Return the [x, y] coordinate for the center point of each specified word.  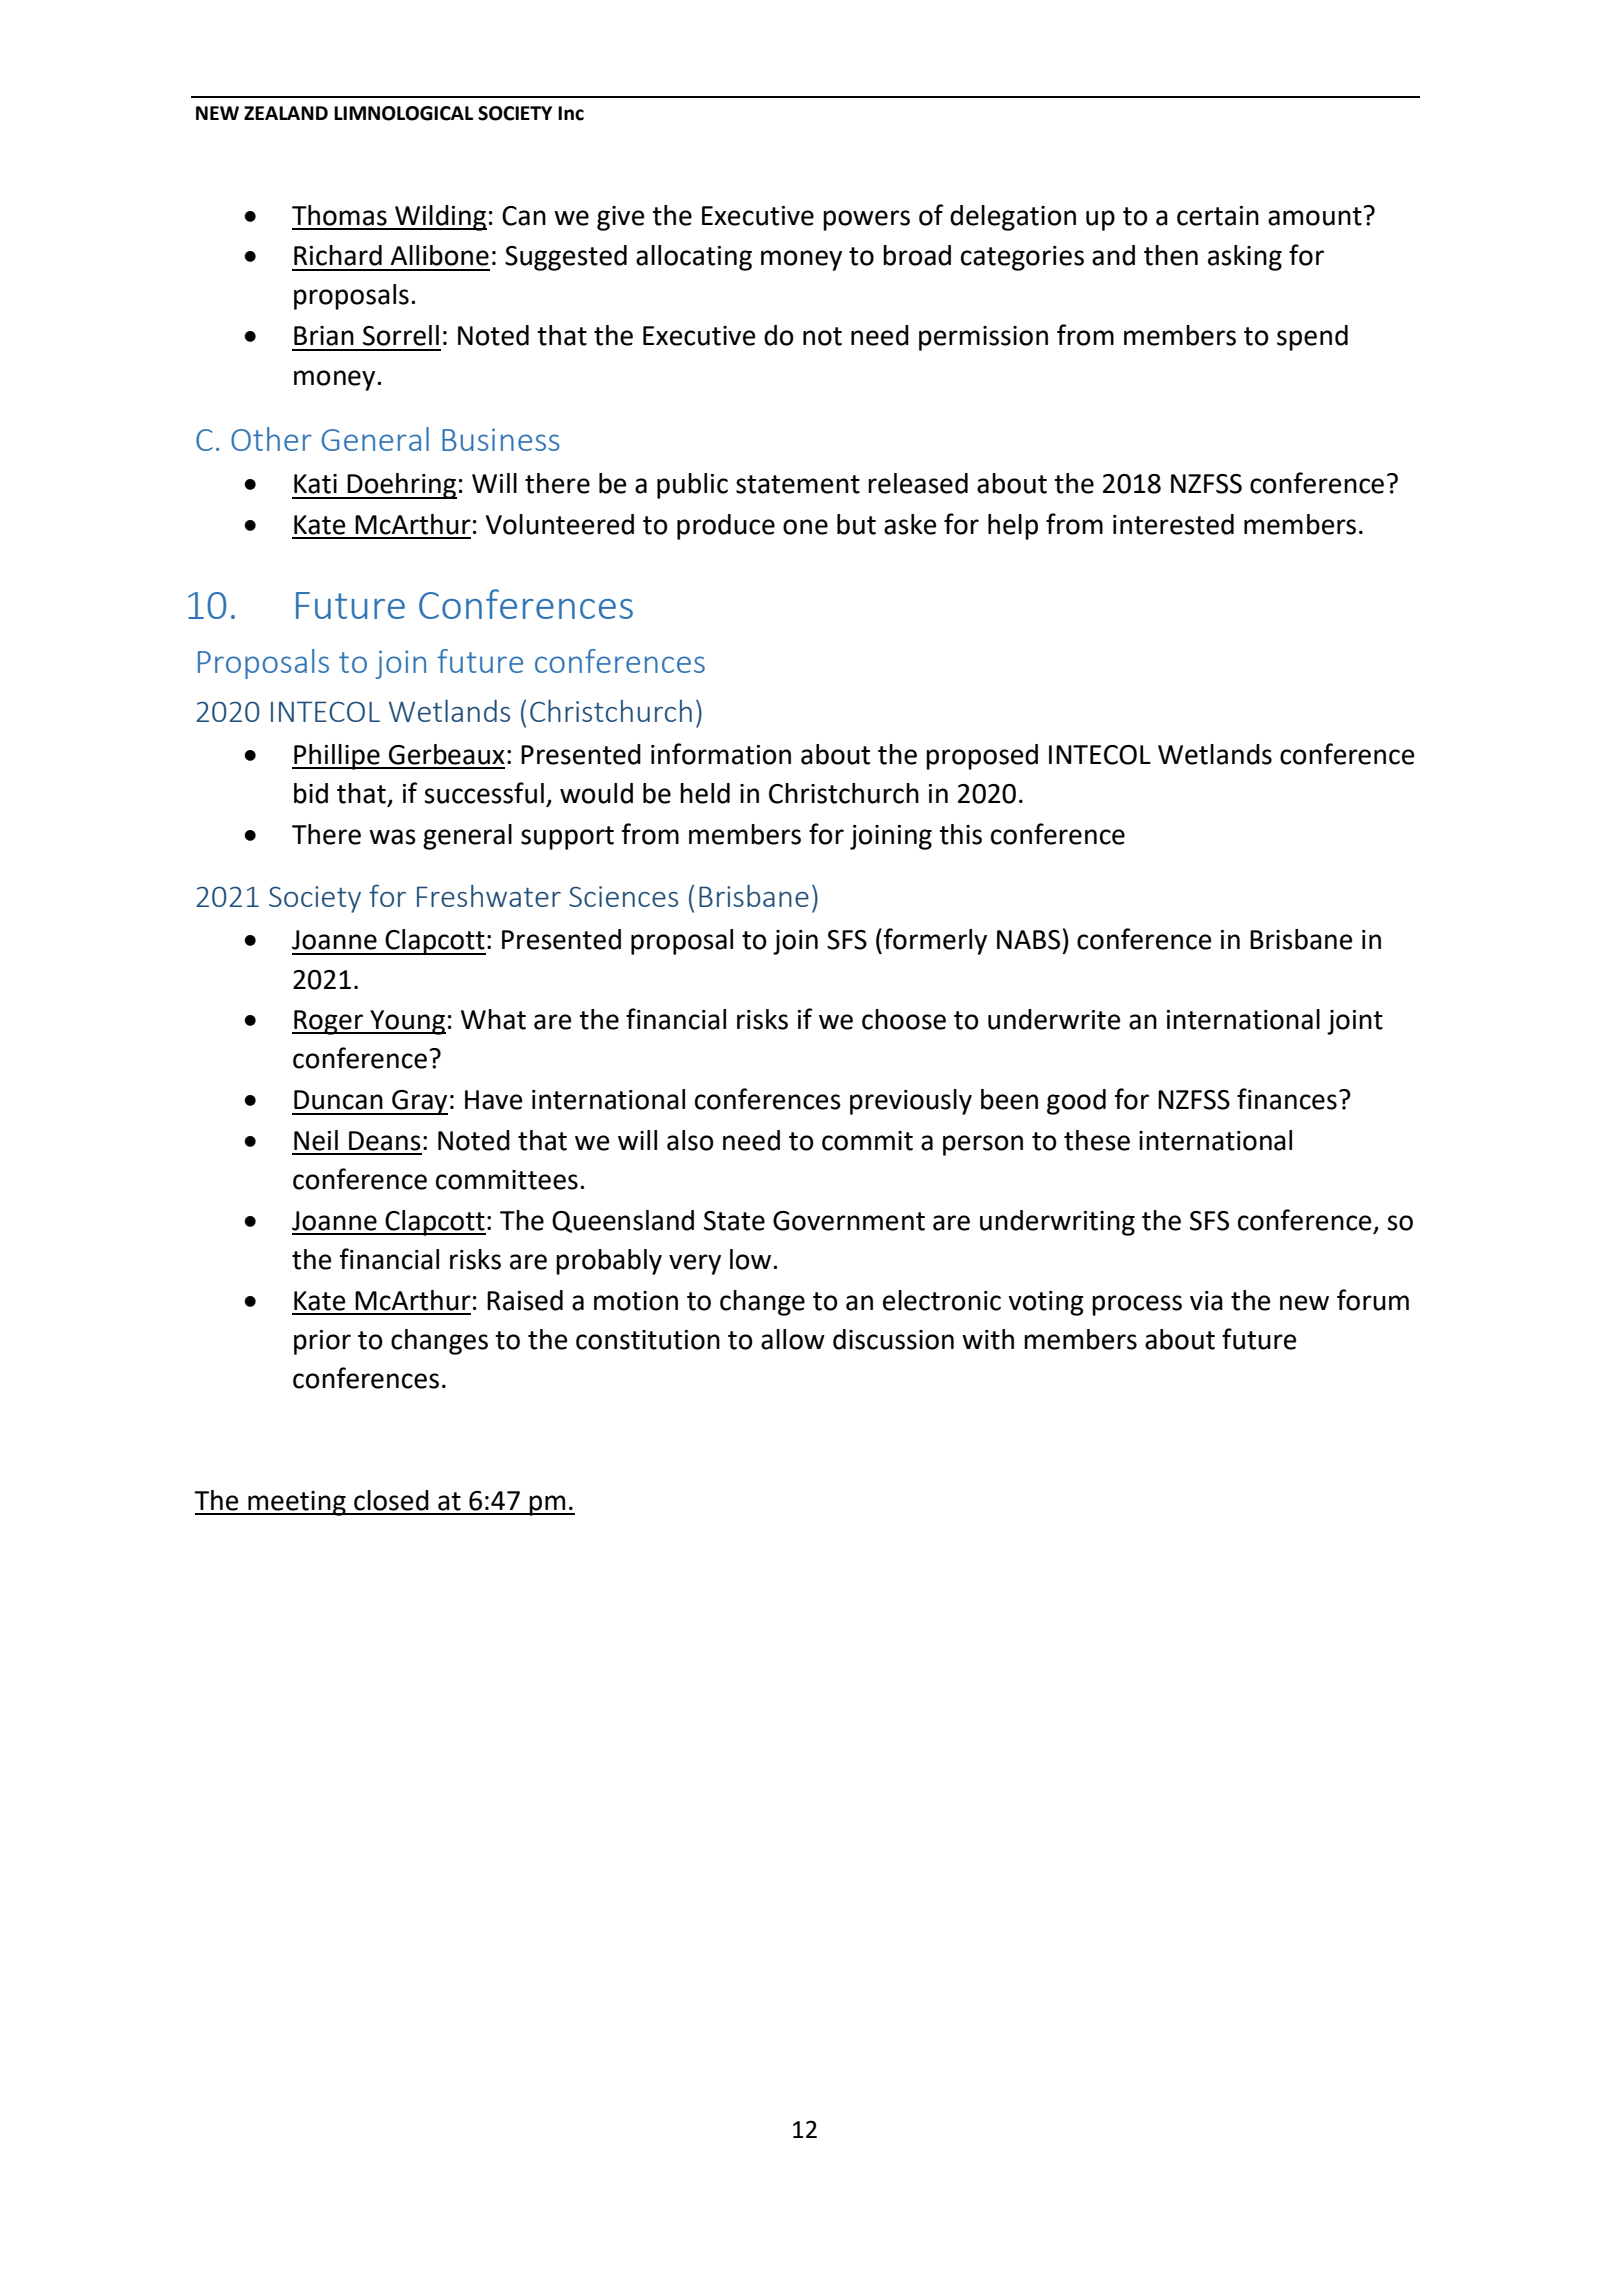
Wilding [440, 218]
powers [866, 220]
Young [407, 1022]
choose [904, 1019]
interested [1173, 524]
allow [793, 1339]
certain [1218, 216]
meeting [297, 1503]
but [856, 524]
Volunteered [560, 524]
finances [1287, 1099]
